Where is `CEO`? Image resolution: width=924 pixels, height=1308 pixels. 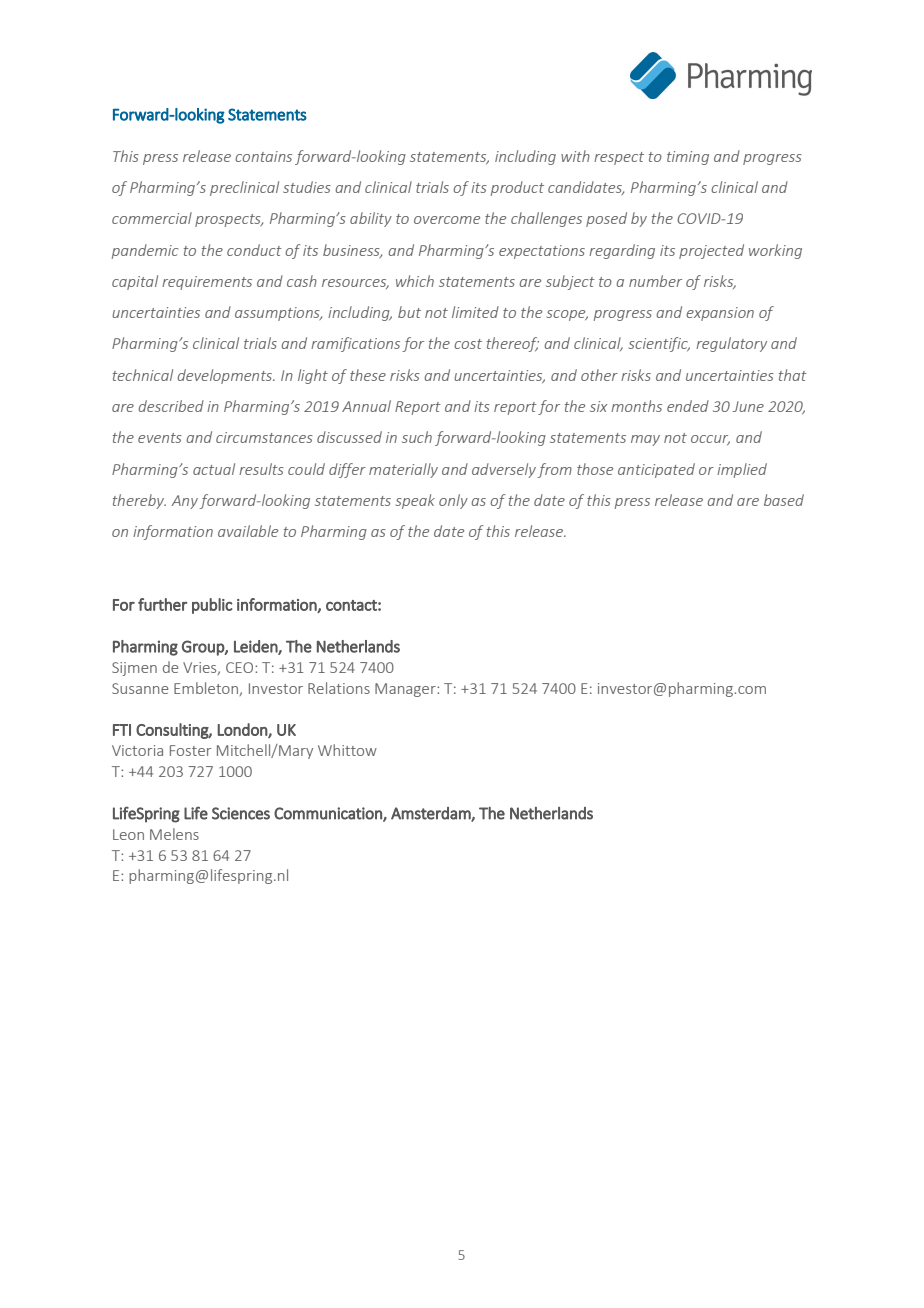
CEO is located at coordinates (241, 667).
